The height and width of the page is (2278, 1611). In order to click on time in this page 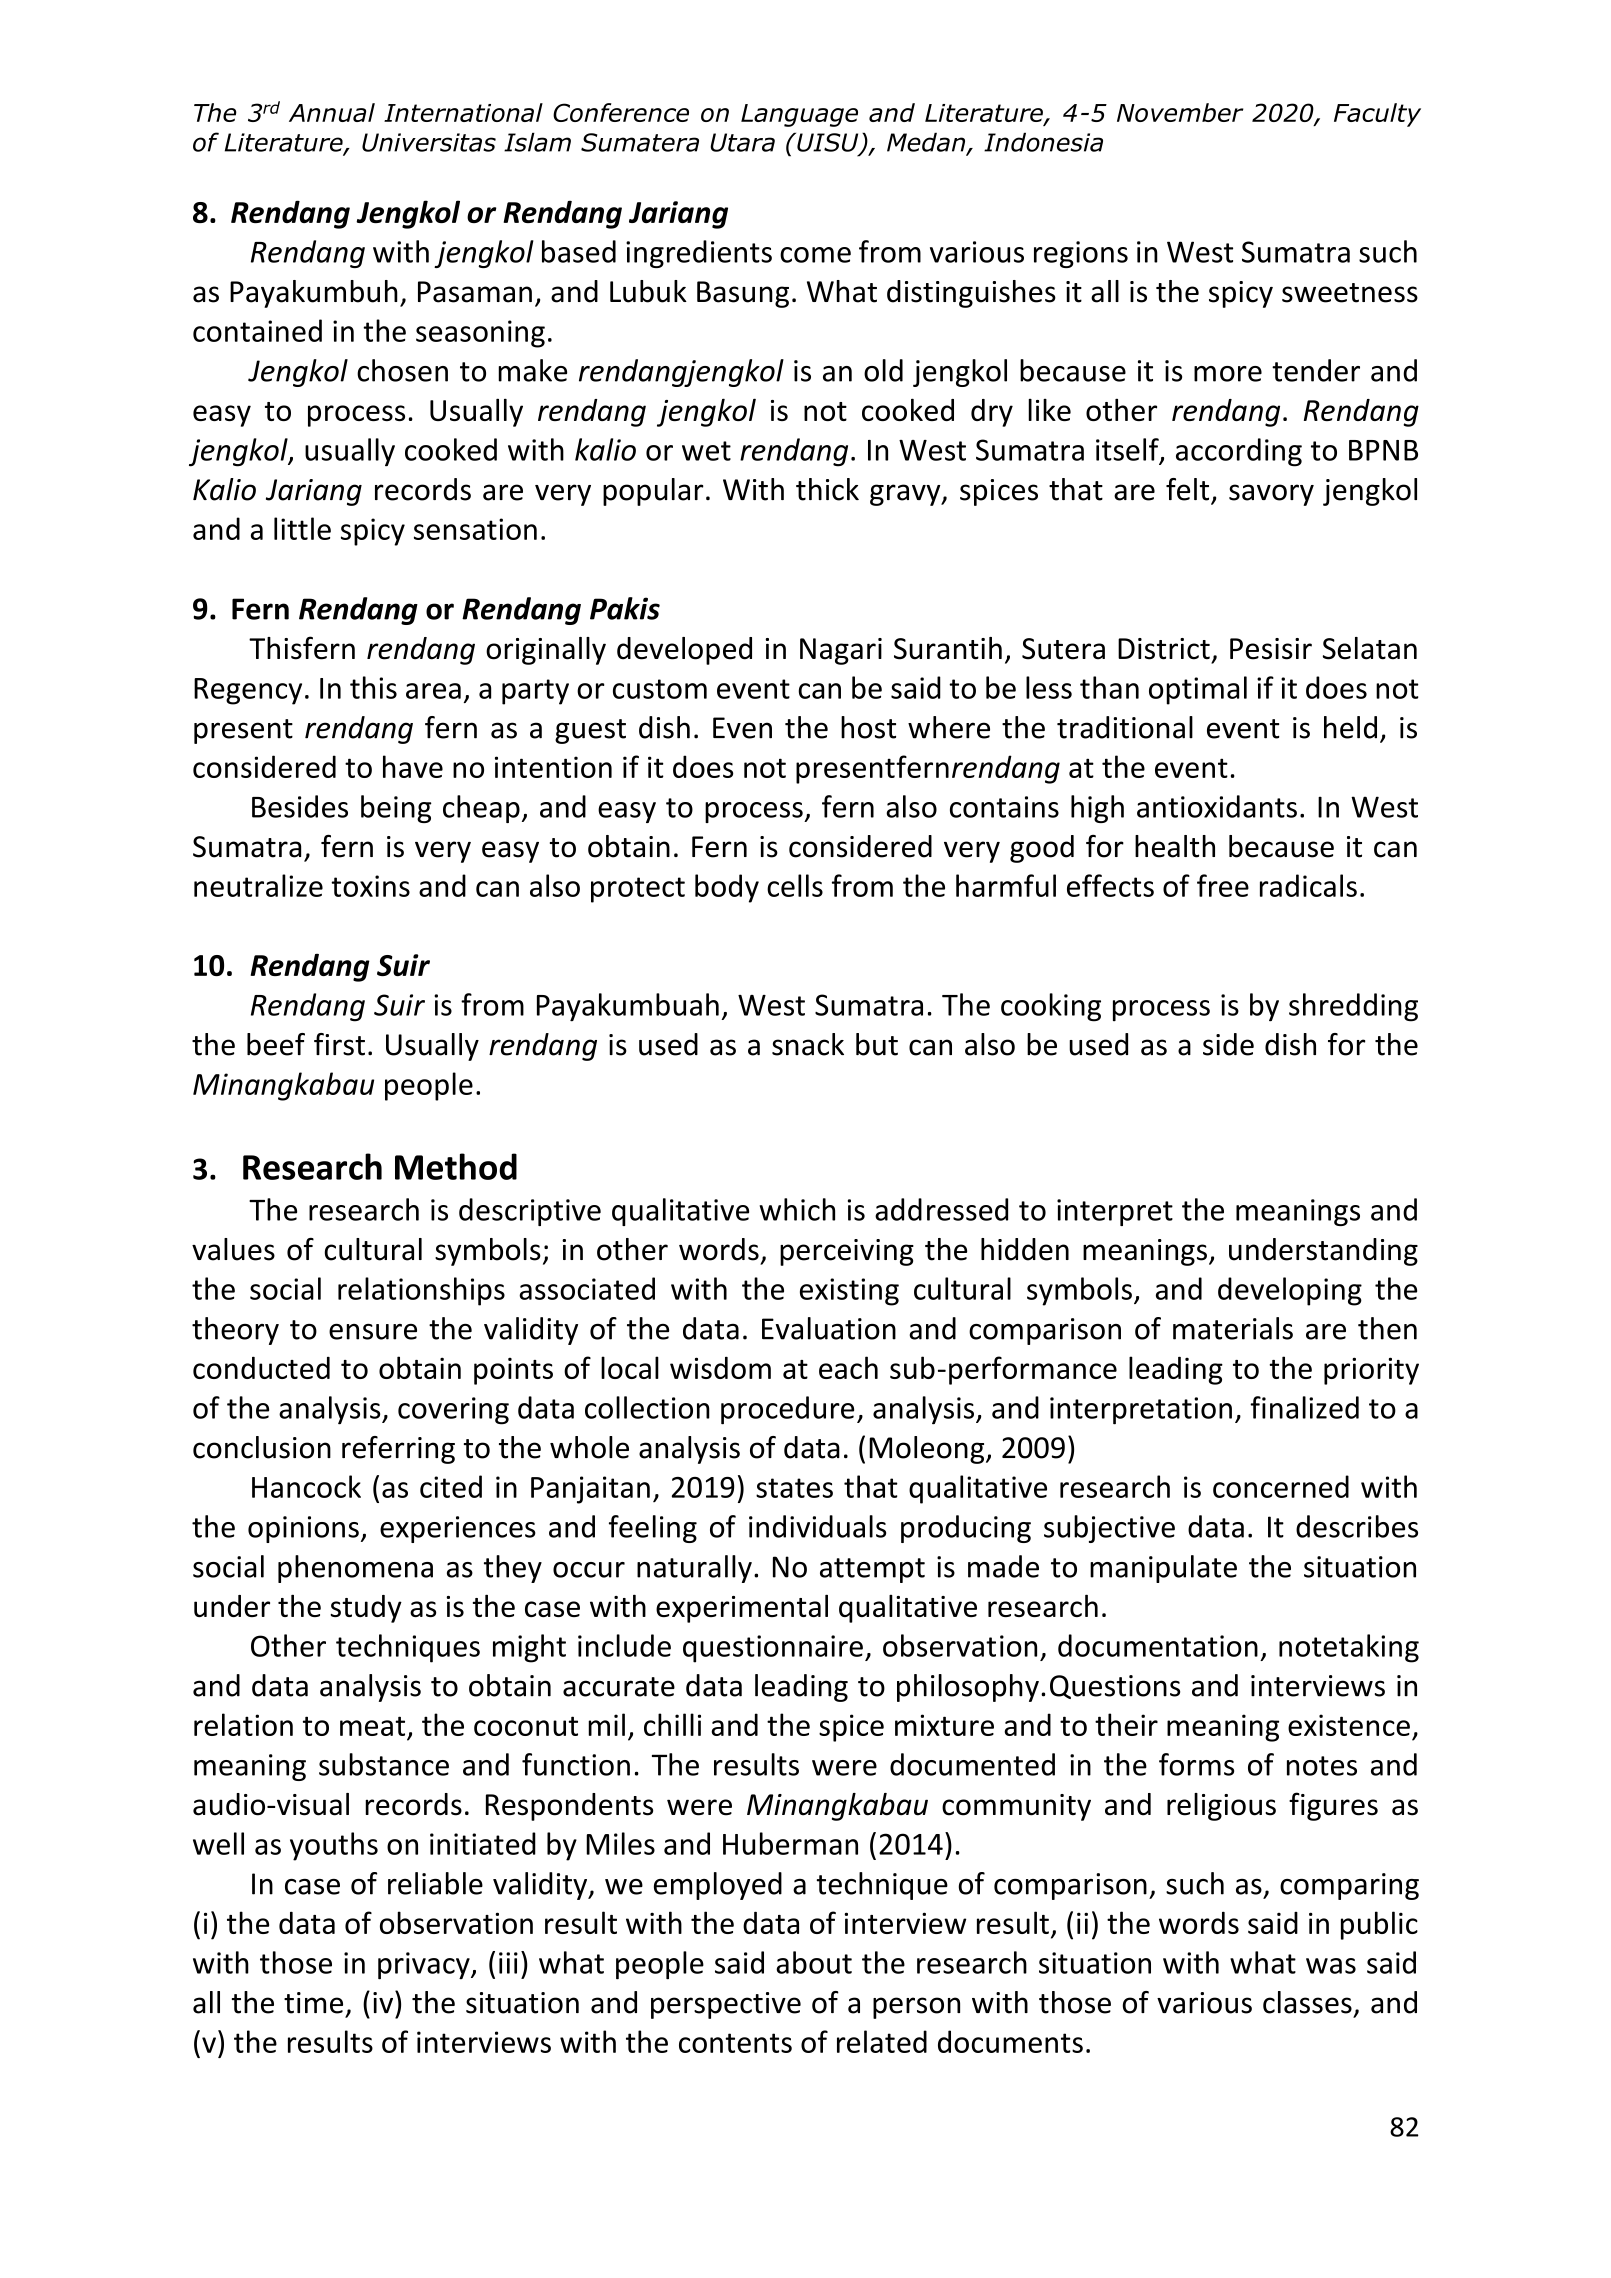, I will do `click(313, 2003)`.
